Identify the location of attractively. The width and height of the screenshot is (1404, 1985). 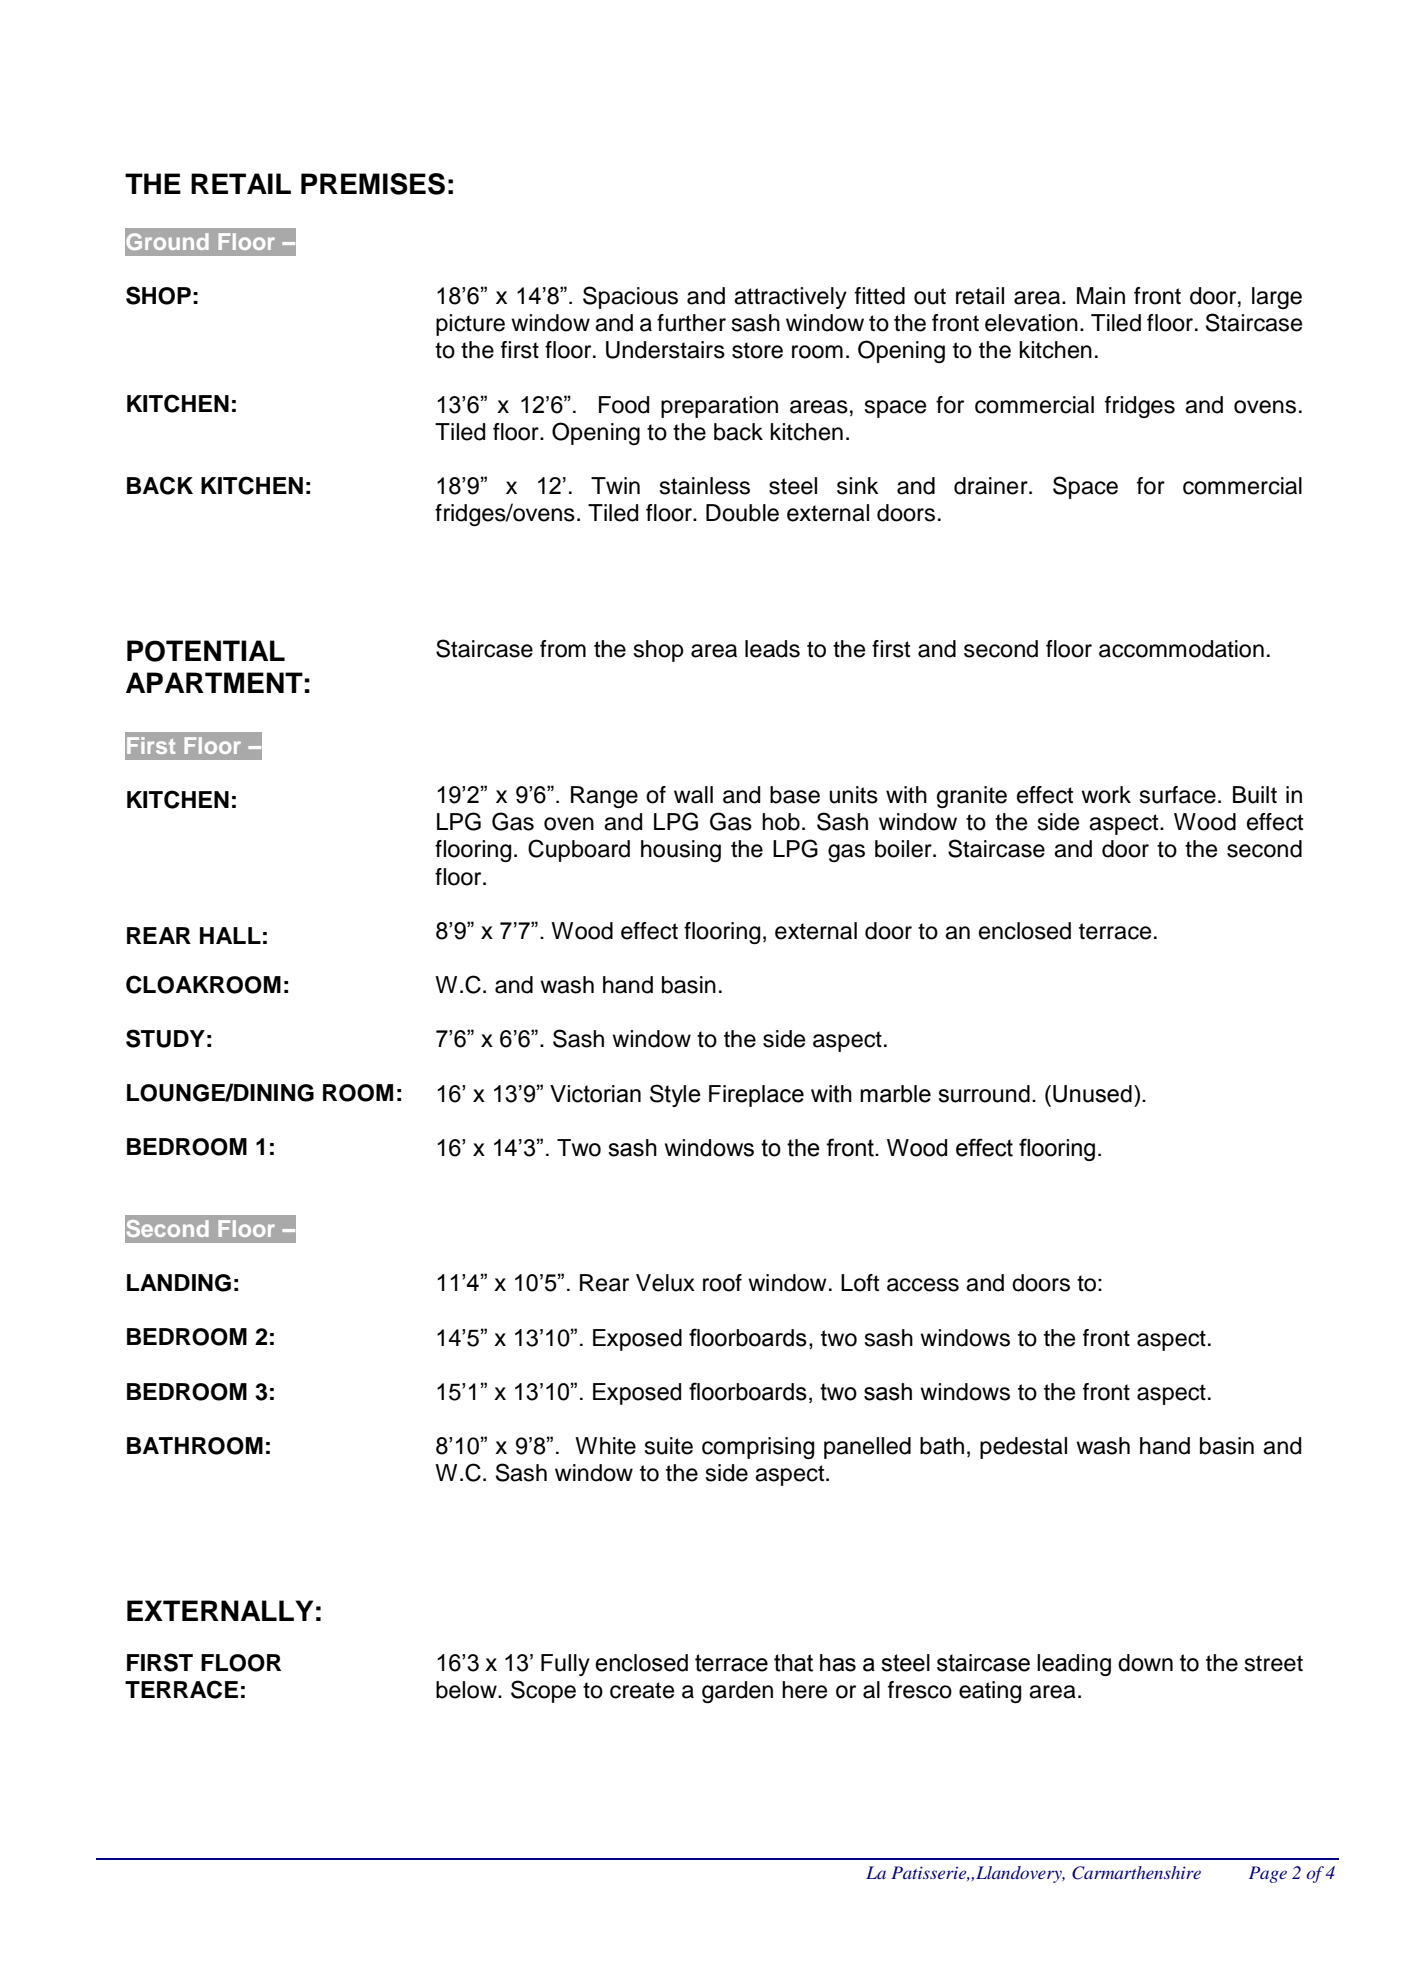
(790, 298).
